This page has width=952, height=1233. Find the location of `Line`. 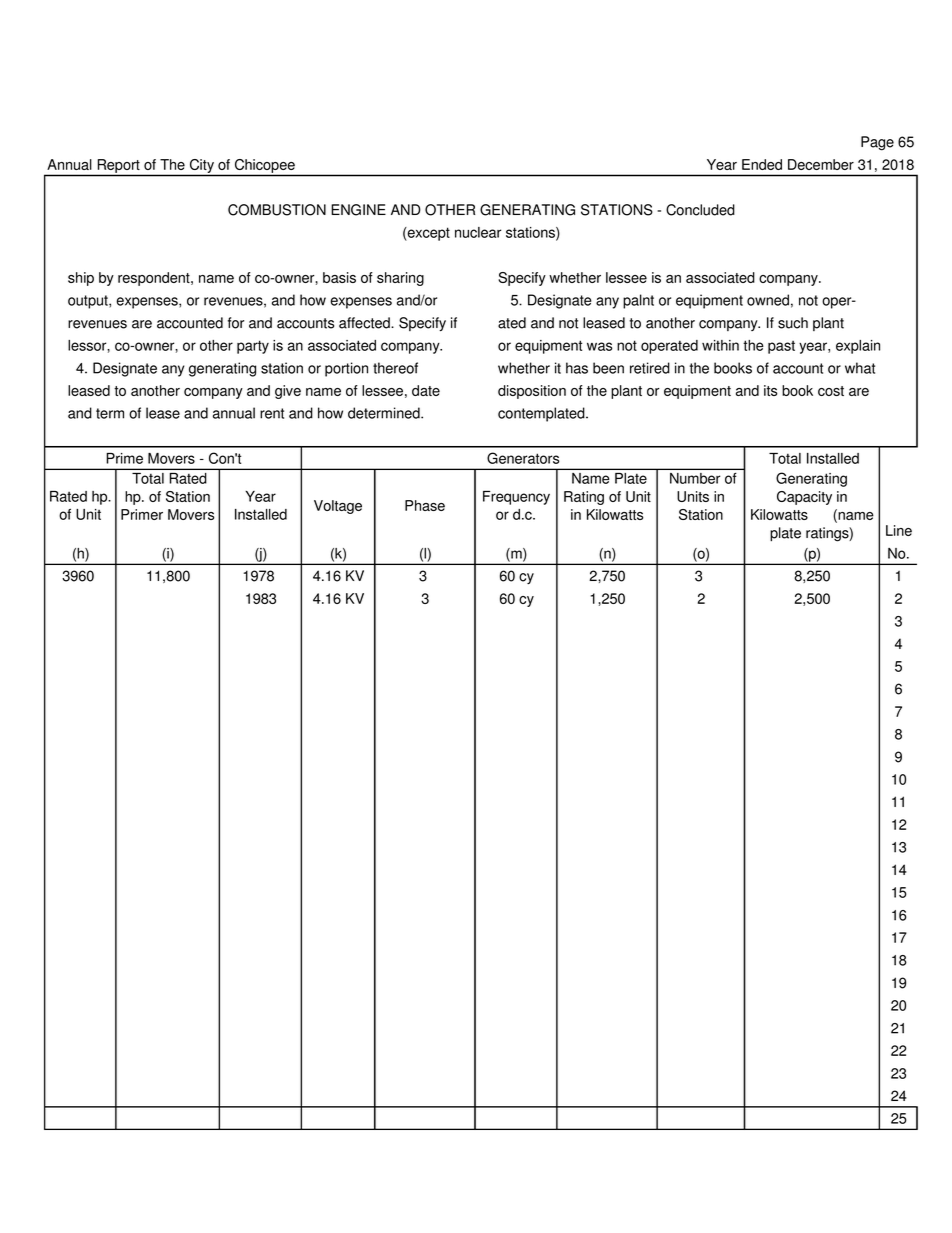

Line is located at coordinates (899, 530).
